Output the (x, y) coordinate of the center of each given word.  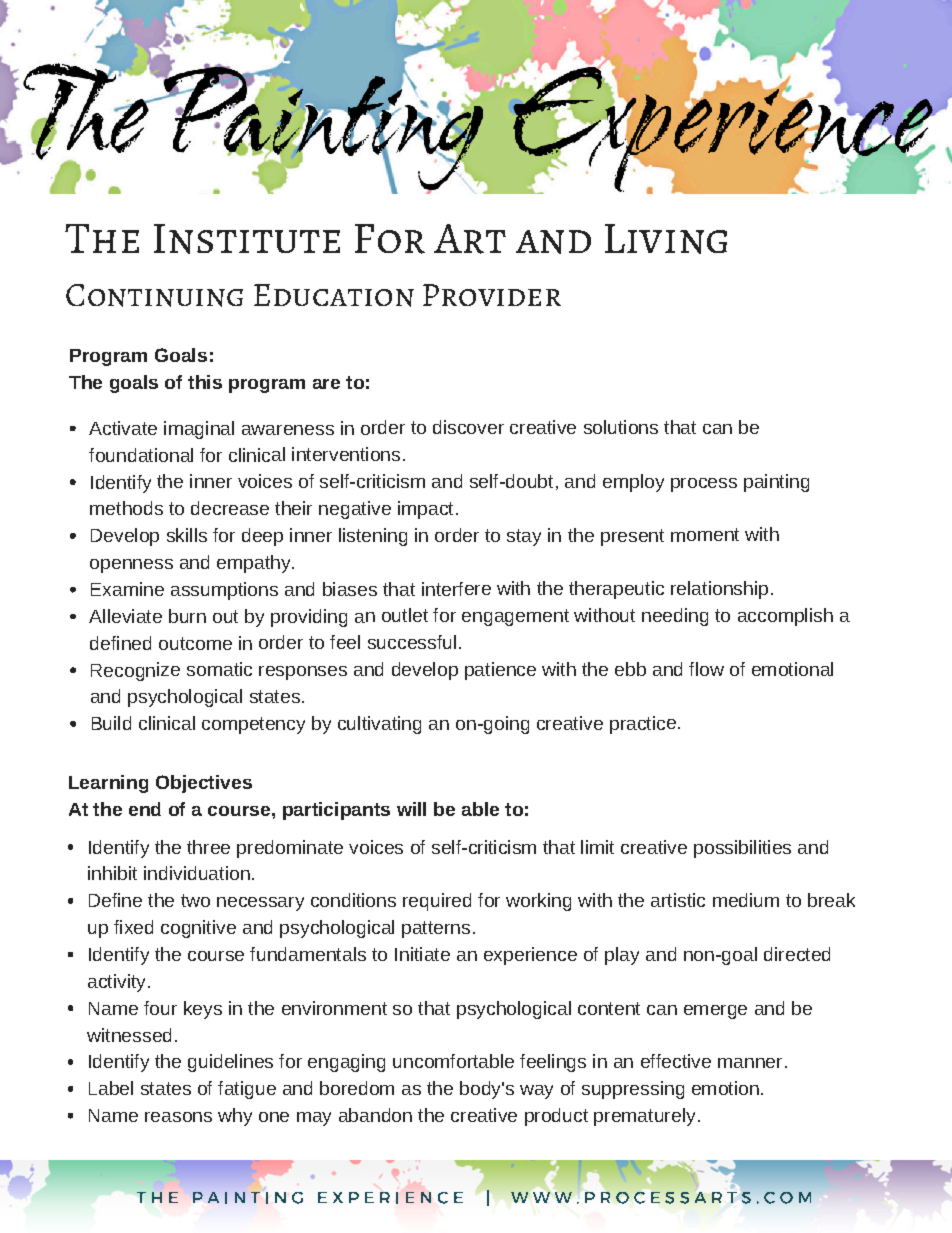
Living (666, 239)
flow (706, 669)
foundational (141, 455)
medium (746, 900)
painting (776, 483)
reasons (178, 1117)
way (536, 1092)
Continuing (154, 295)
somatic (219, 669)
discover (468, 427)
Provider (492, 295)
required (437, 902)
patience (500, 671)
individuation (197, 873)
